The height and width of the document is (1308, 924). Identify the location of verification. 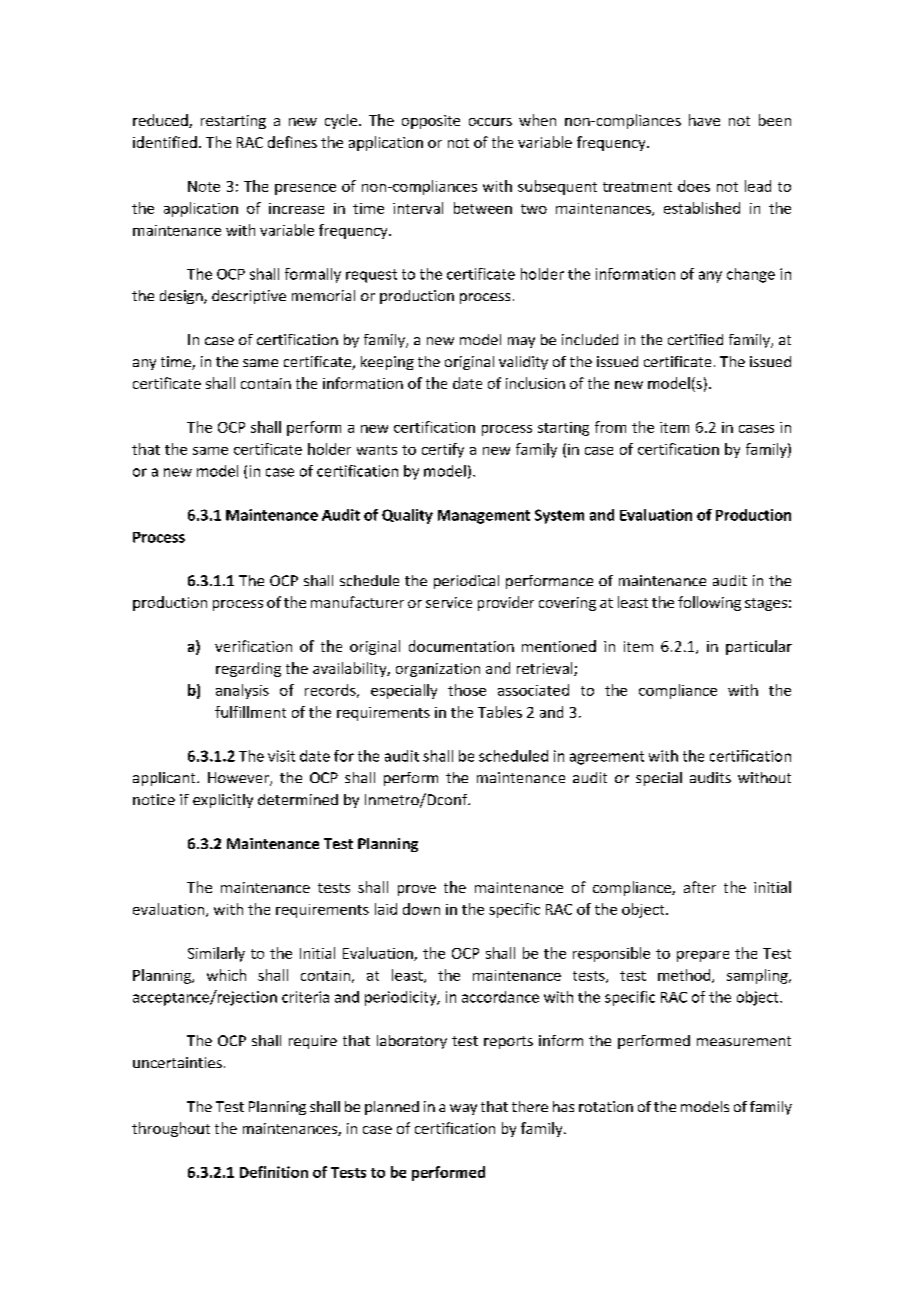
(253, 646).
